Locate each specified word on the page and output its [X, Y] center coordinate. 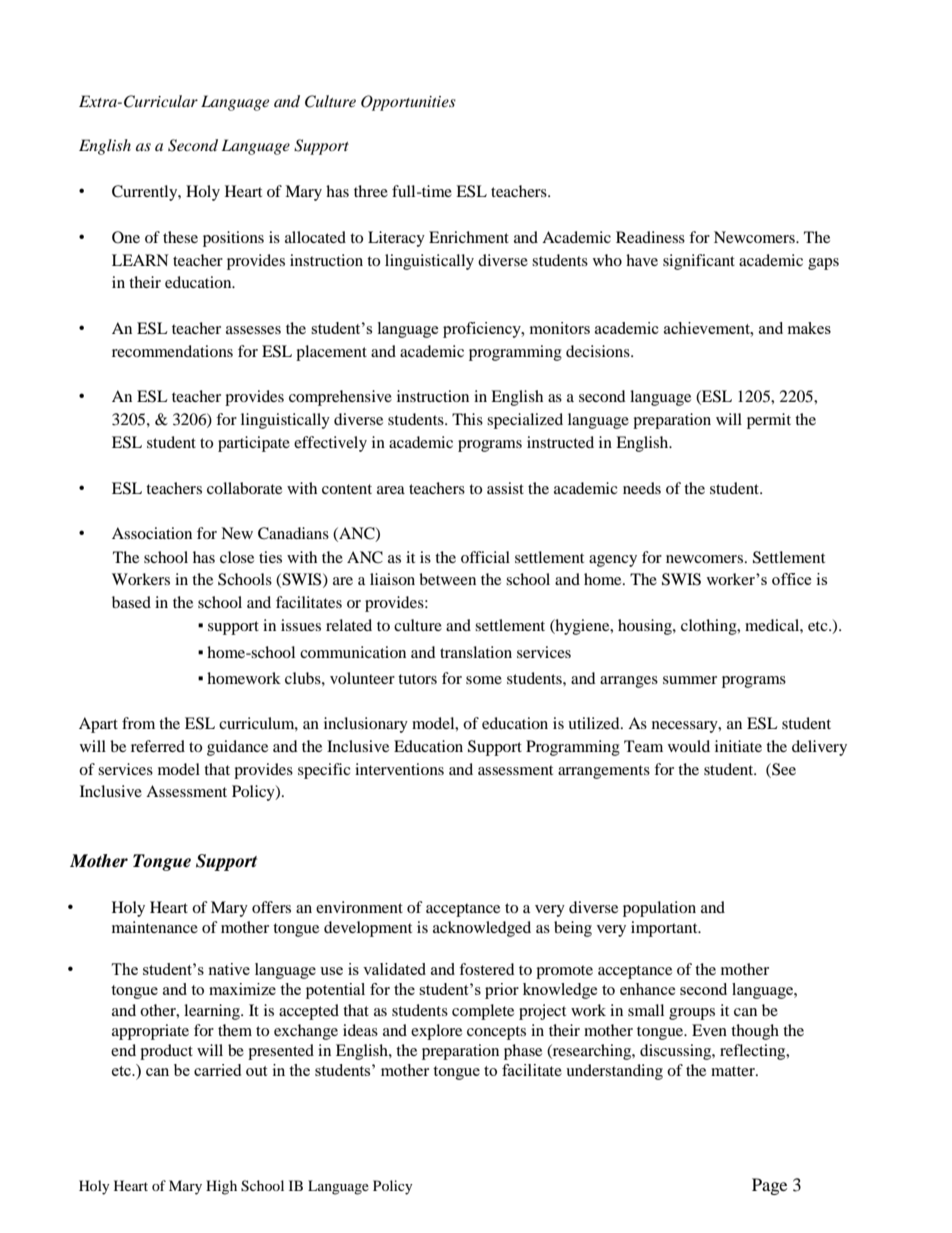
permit [769, 421]
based [131, 602]
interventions [399, 769]
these [180, 237]
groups [692, 1014]
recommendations [172, 351]
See [783, 769]
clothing [710, 627]
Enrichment [469, 237]
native [229, 969]
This [467, 419]
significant [699, 262]
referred [158, 746]
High [221, 1187]
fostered [487, 969]
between [447, 579]
